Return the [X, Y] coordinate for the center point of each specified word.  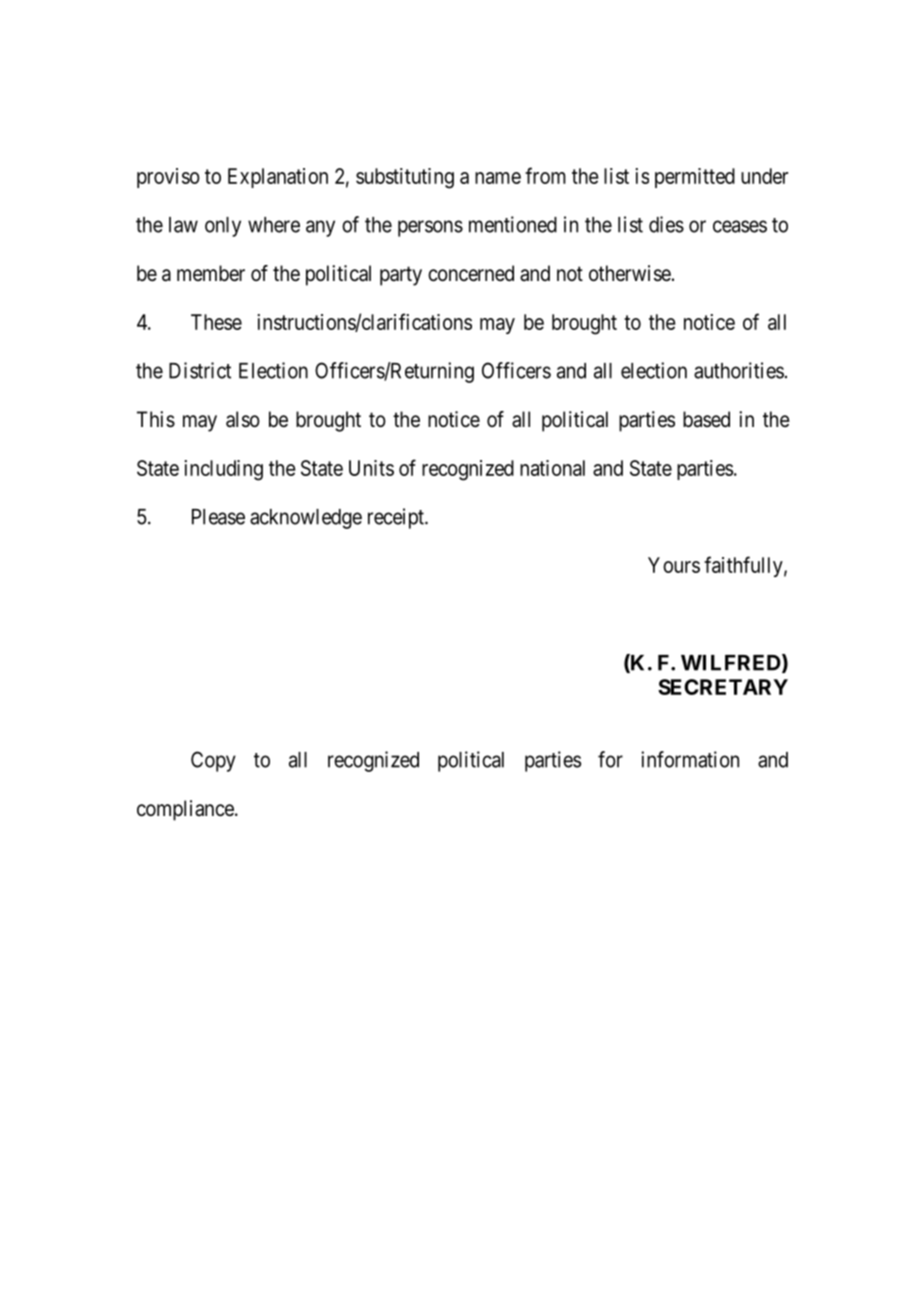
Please [218, 517]
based [706, 419]
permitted [695, 178]
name [498, 178]
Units [371, 468]
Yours [674, 565]
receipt [397, 518]
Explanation [278, 178]
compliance [186, 810]
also [243, 419]
